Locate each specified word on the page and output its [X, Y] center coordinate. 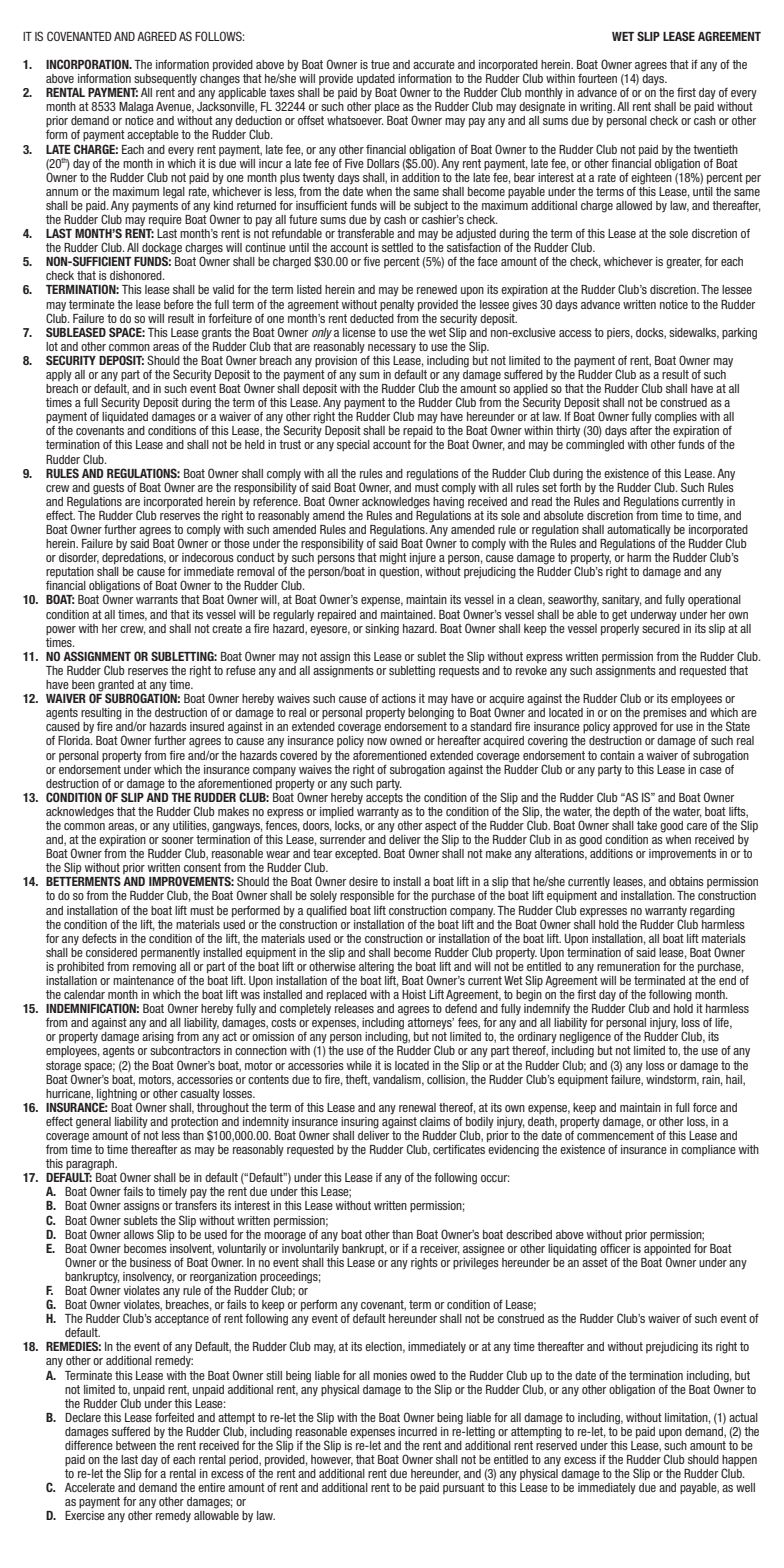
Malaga [136, 108]
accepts [384, 797]
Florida [75, 740]
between [136, 1445]
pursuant [464, 1488]
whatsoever [355, 120]
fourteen [597, 78]
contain [617, 755]
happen [739, 1462]
